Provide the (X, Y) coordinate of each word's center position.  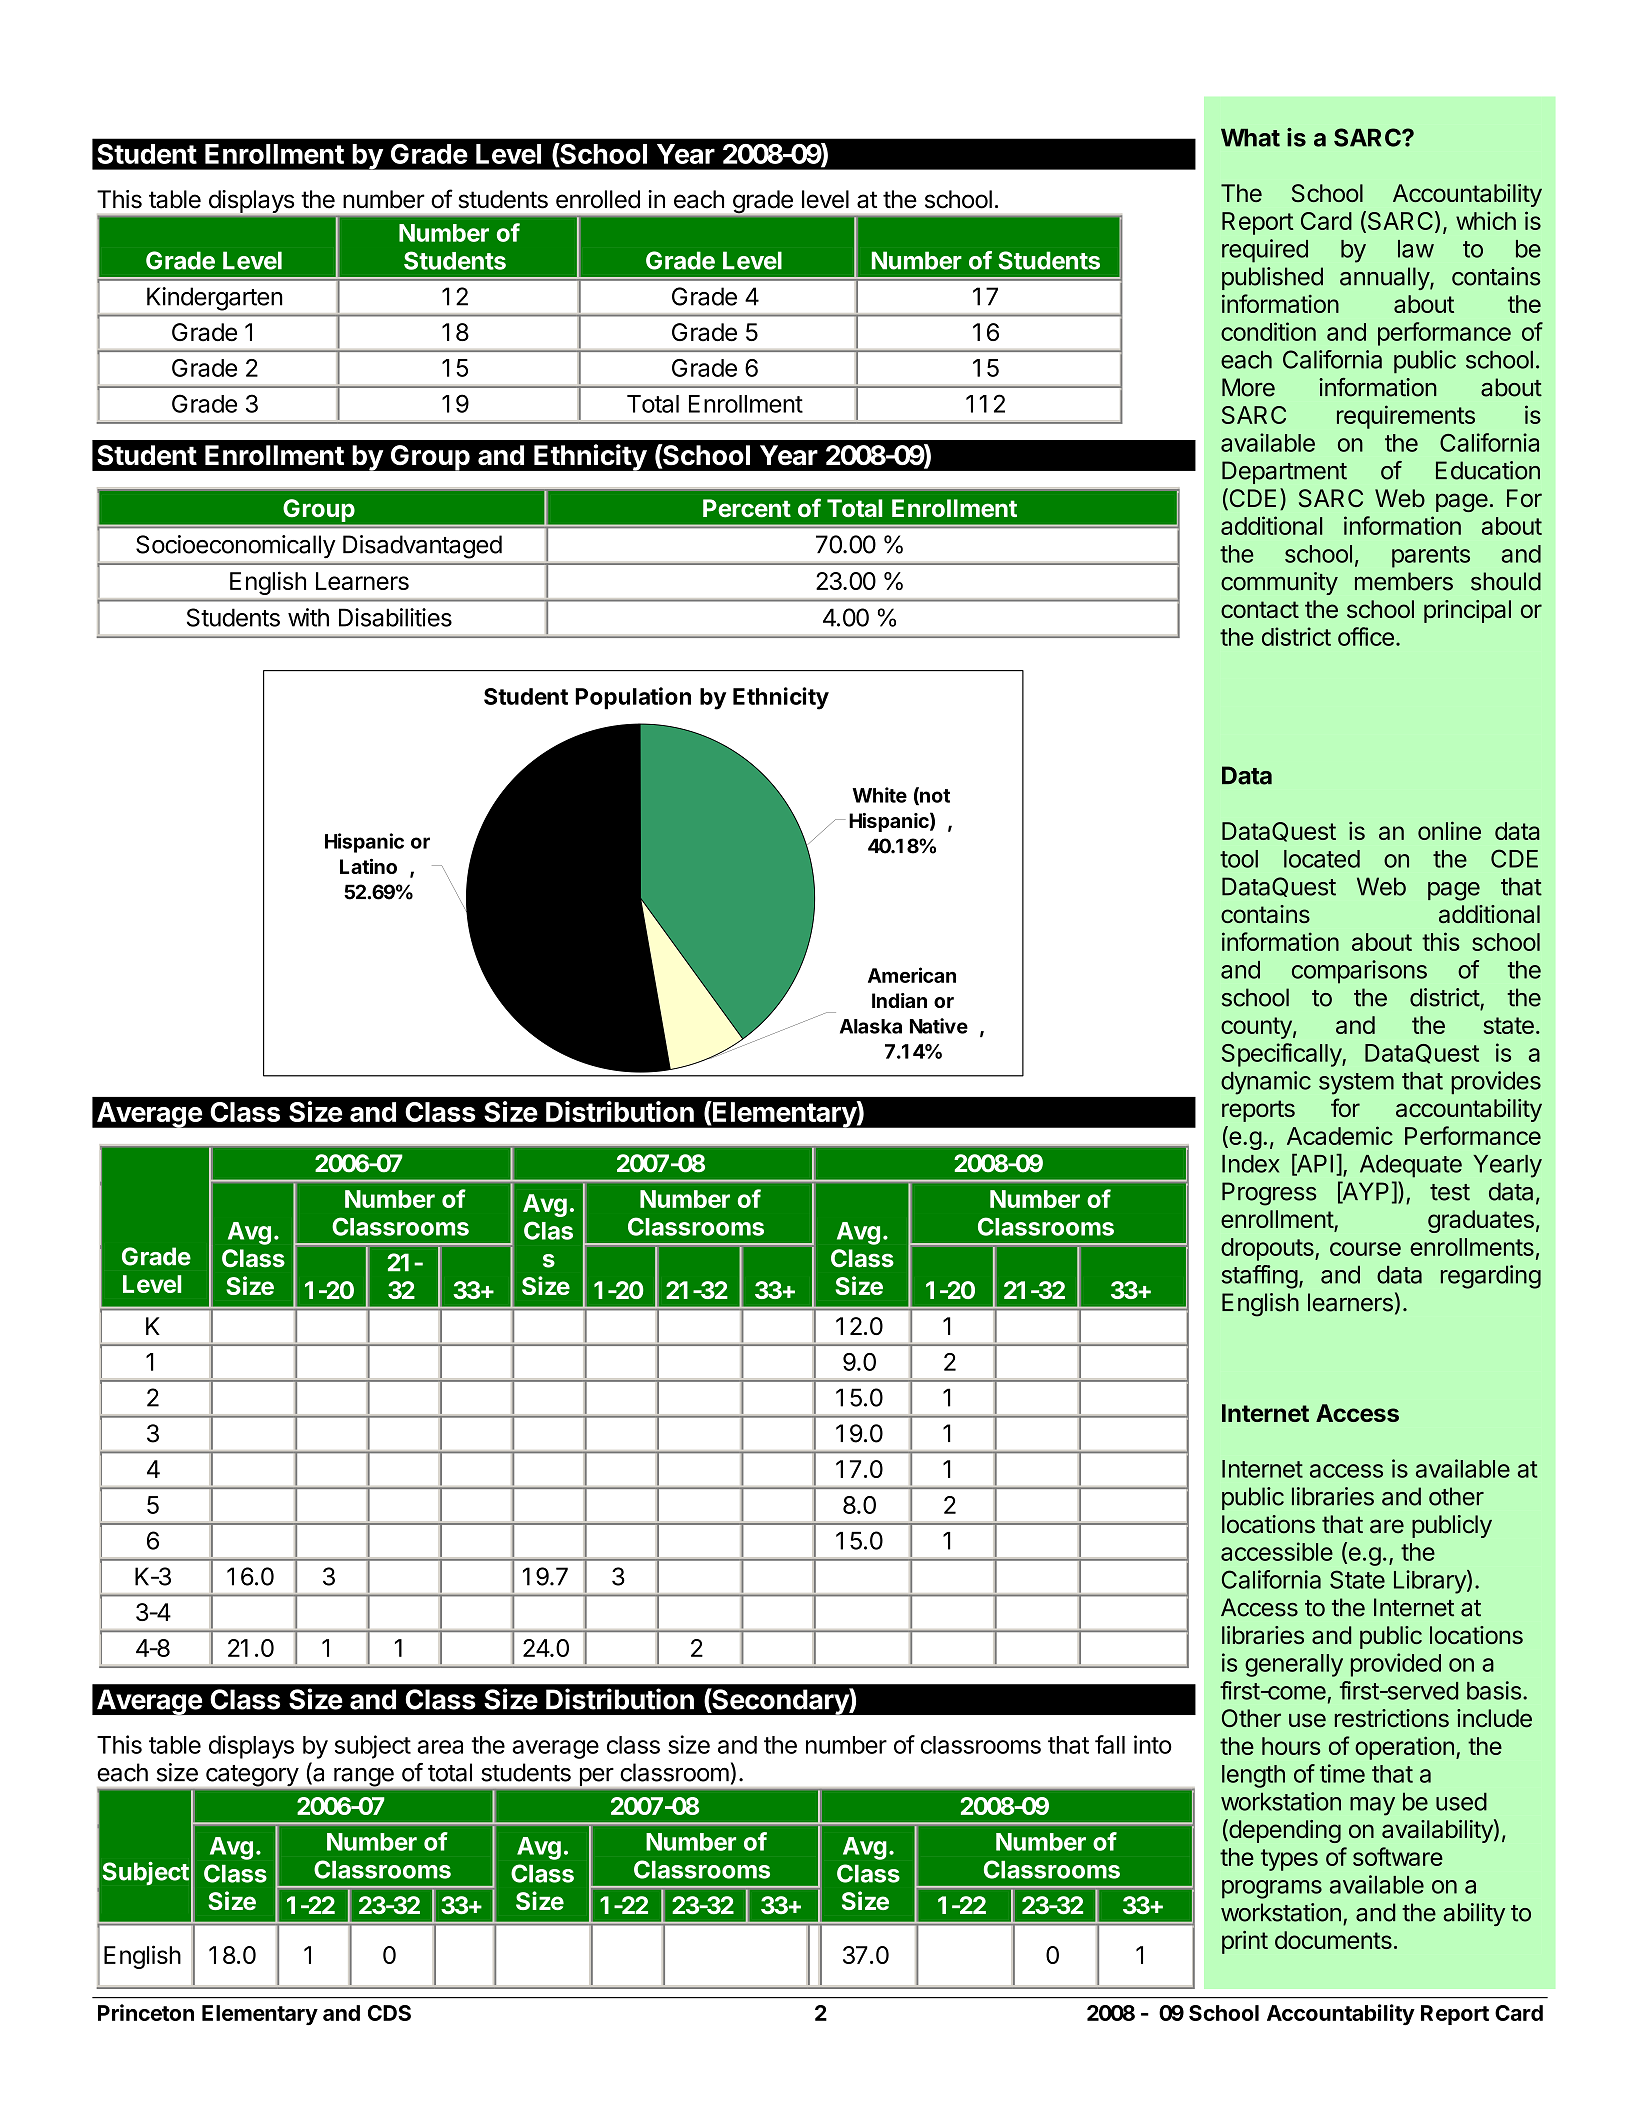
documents (1333, 1940)
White (880, 795)
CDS (389, 2013)
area (440, 1747)
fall (1110, 1744)
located (1322, 859)
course (1365, 1249)
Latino (368, 866)
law (1416, 249)
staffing (1260, 1277)
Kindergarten (214, 299)
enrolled (598, 199)
